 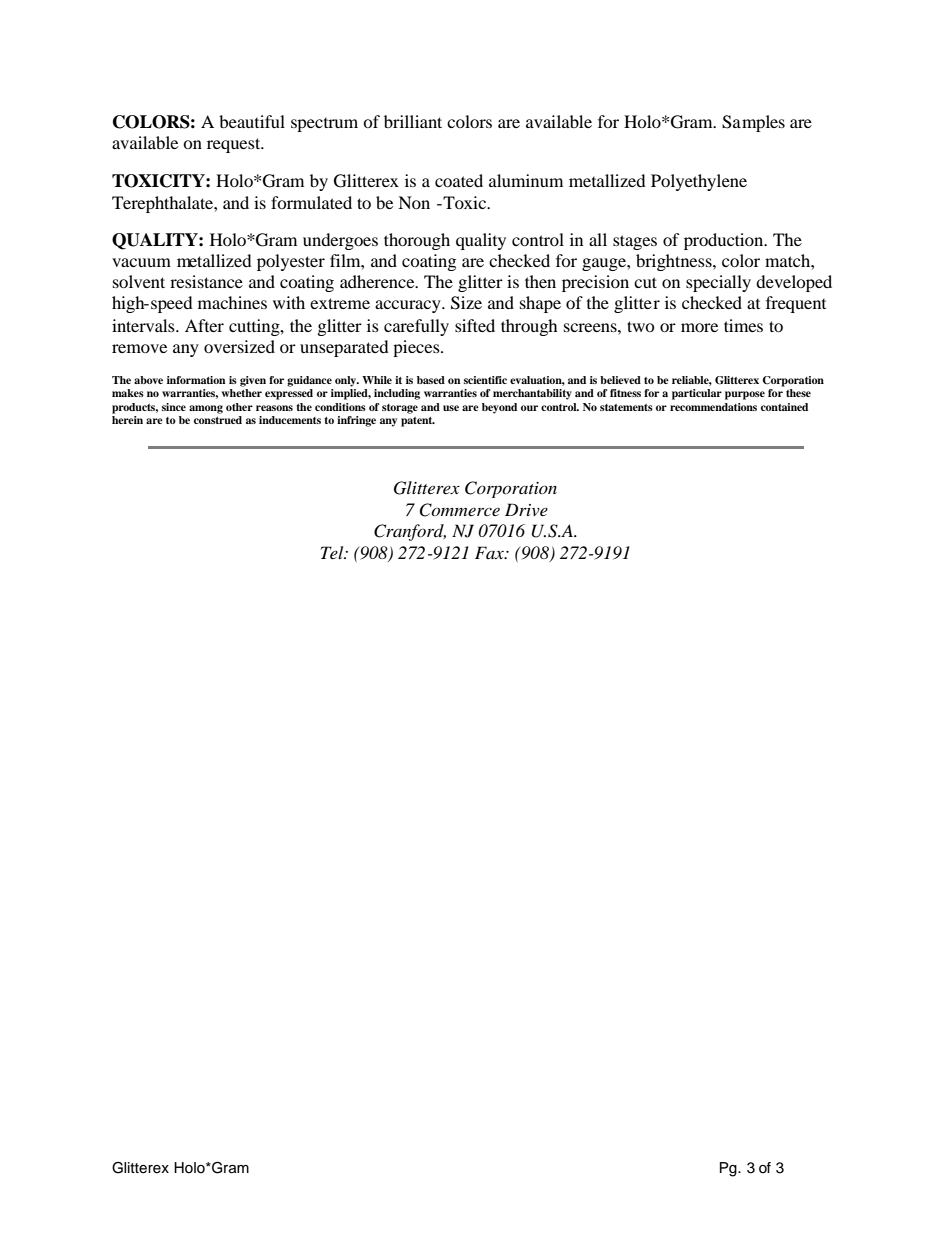 I want to click on Cranford, so click(x=410, y=532).
